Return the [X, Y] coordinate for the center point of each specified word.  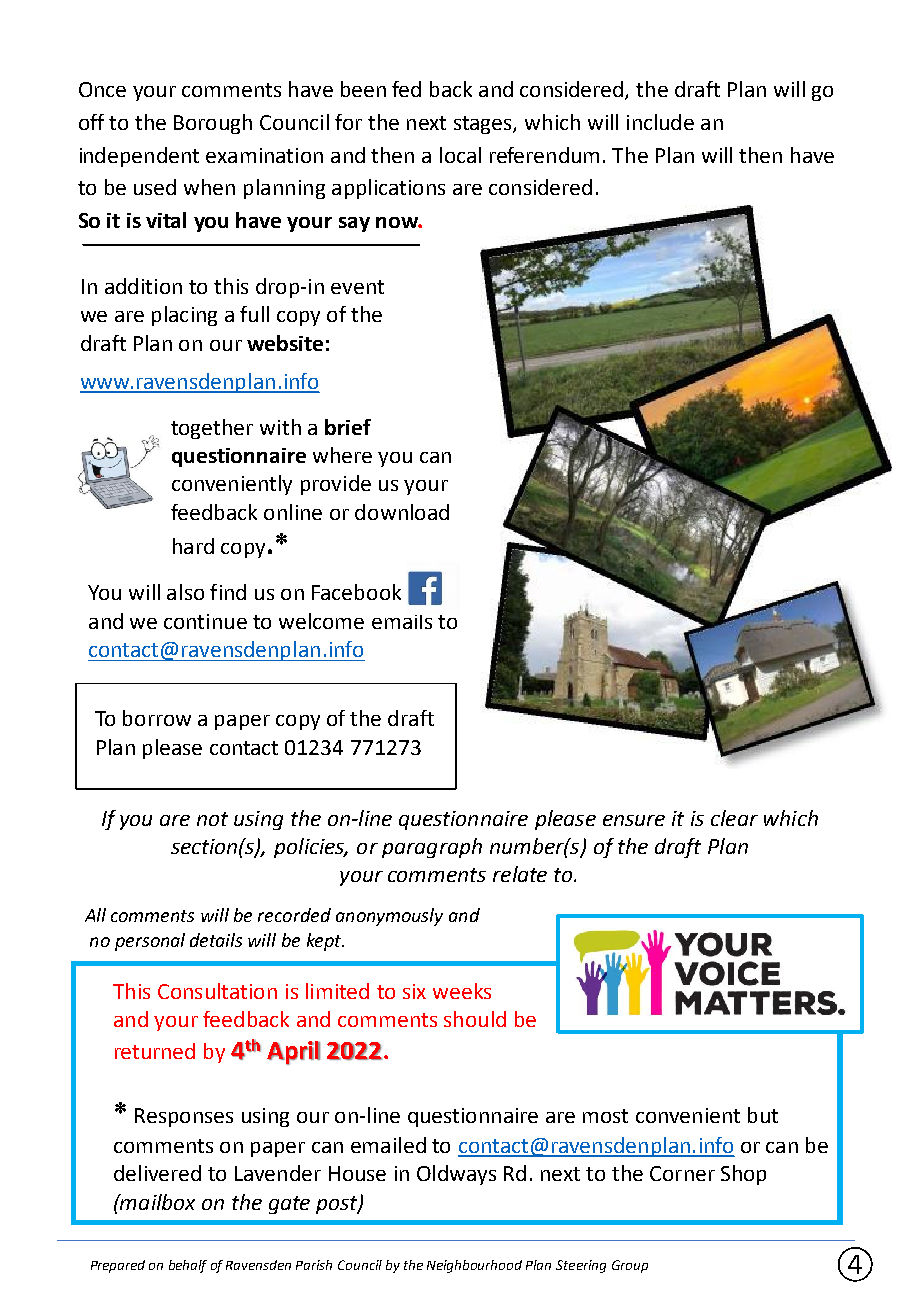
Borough [213, 124]
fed [406, 89]
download [402, 512]
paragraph [432, 848]
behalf [188, 1266]
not [212, 819]
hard [193, 546]
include [660, 122]
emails [402, 622]
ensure [634, 820]
